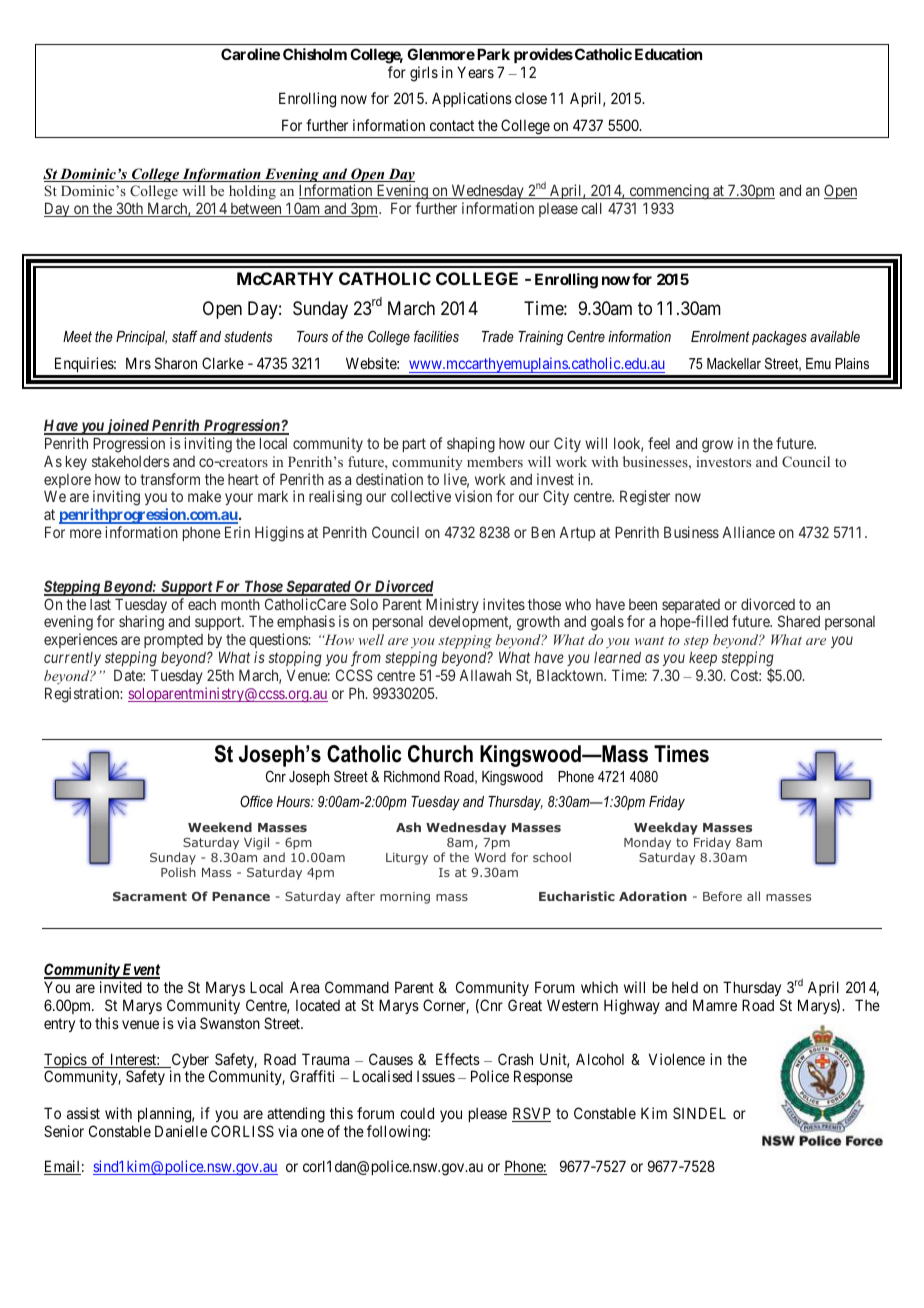  What do you see at coordinates (181, 1131) in the screenshot?
I see `Danielle` at bounding box center [181, 1131].
